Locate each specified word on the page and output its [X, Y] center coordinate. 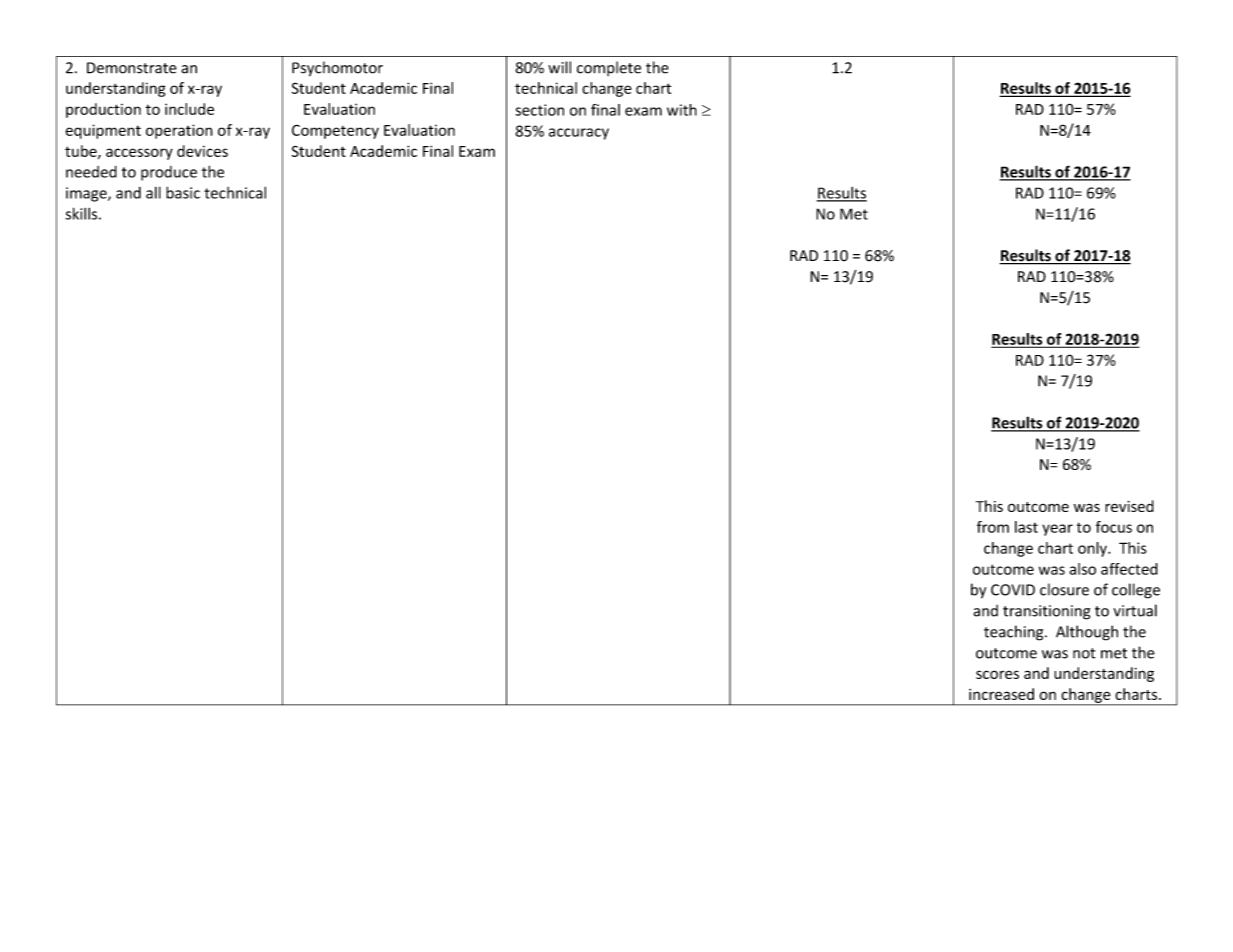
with [682, 110]
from [993, 527]
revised [1129, 506]
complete [609, 68]
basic [183, 192]
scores [997, 674]
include [189, 109]
